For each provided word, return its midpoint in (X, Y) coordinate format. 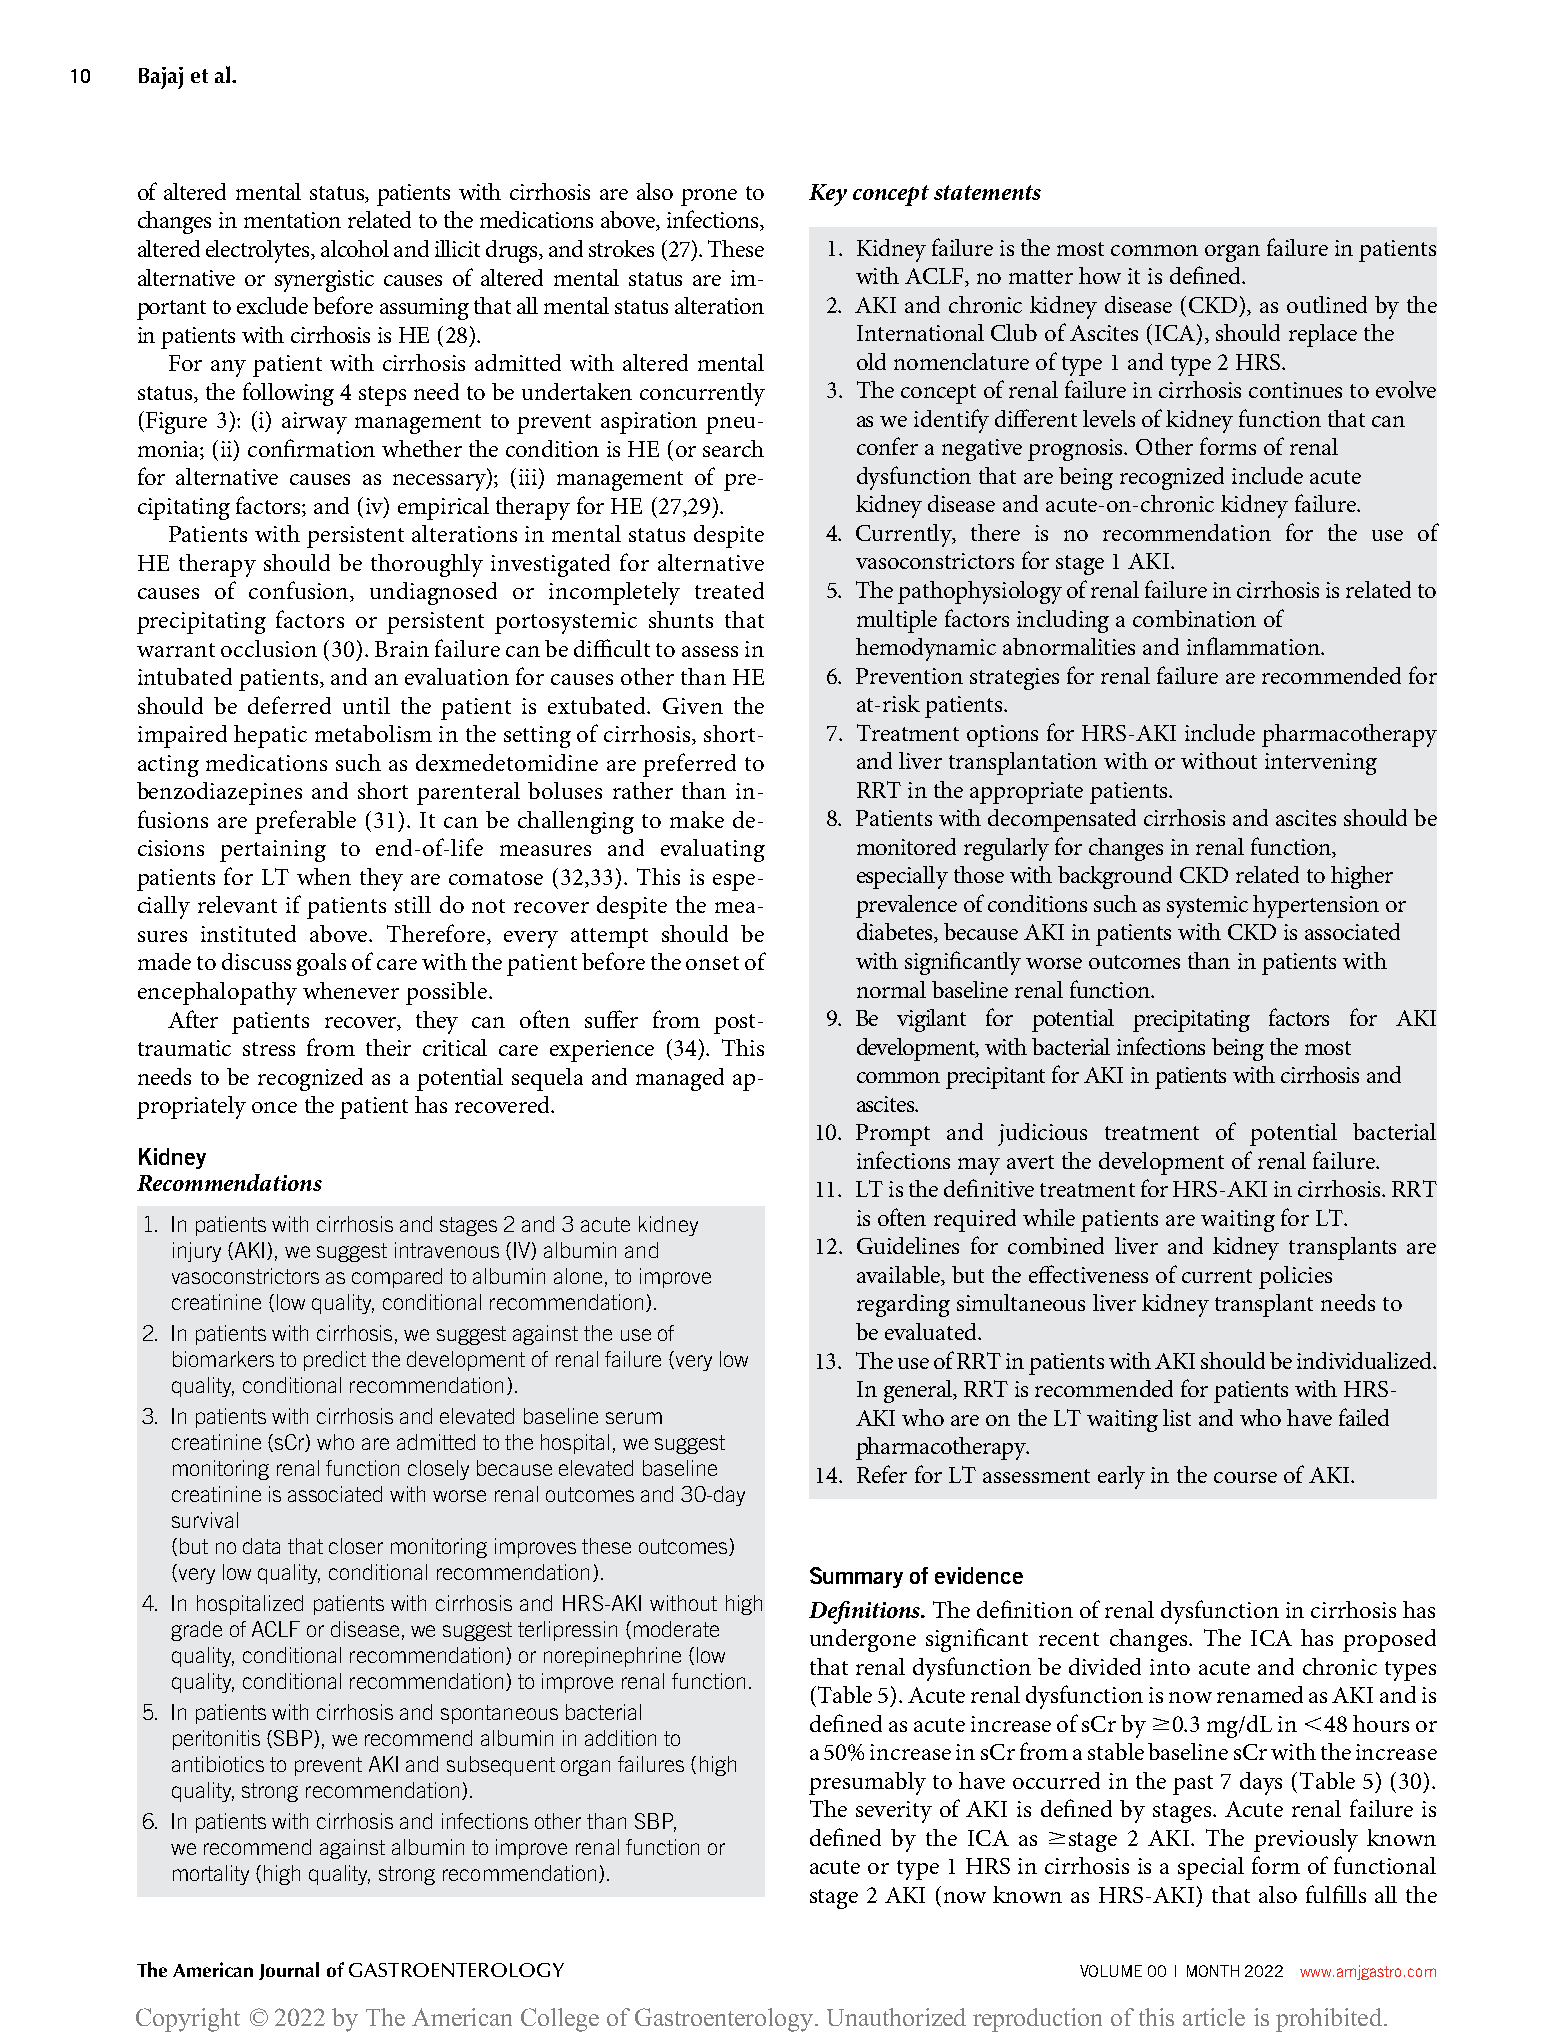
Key (828, 195)
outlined (1327, 304)
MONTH (1213, 1971)
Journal (289, 1971)
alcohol (355, 248)
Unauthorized (896, 2017)
